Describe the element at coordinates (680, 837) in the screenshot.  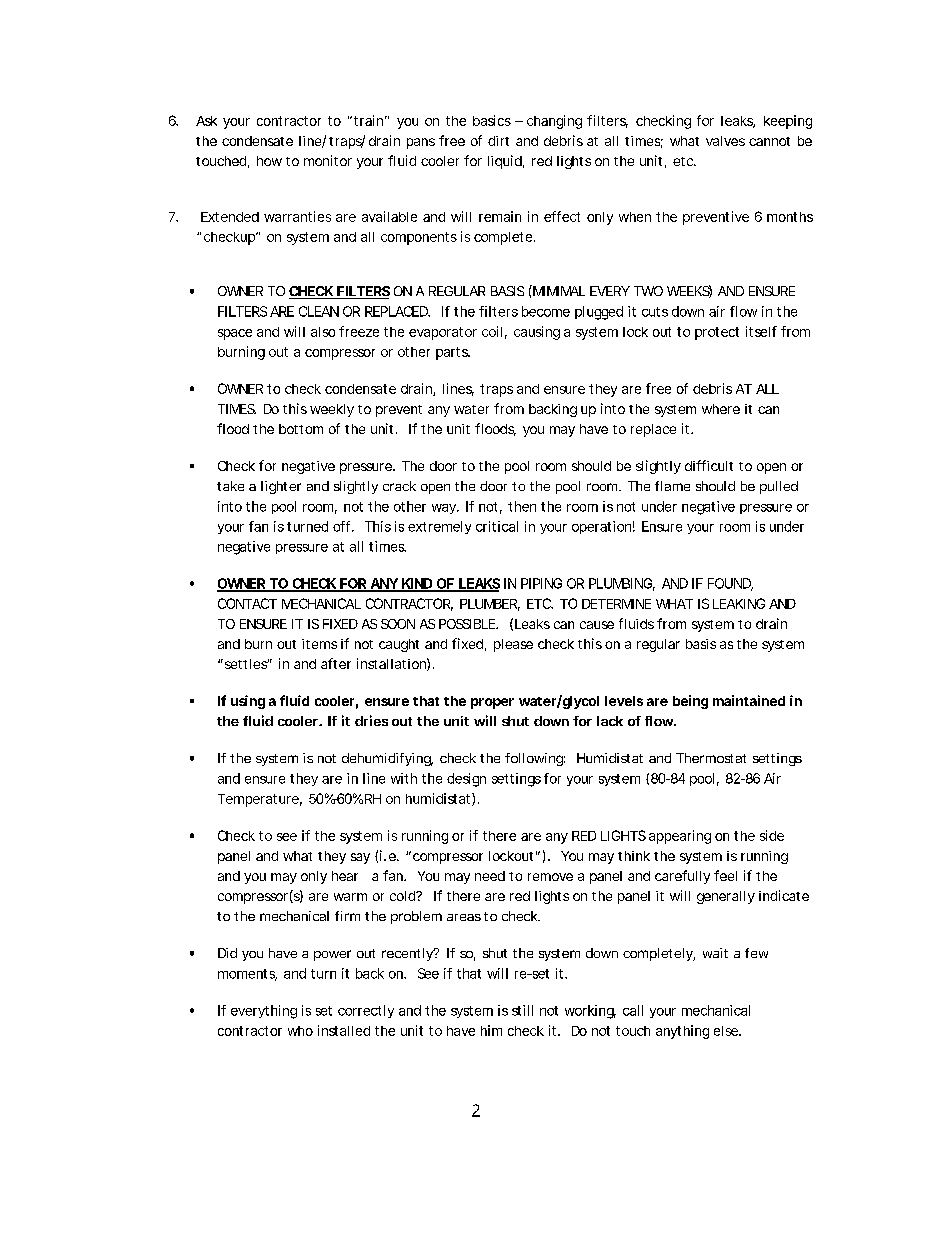
I see `appearing` at that location.
